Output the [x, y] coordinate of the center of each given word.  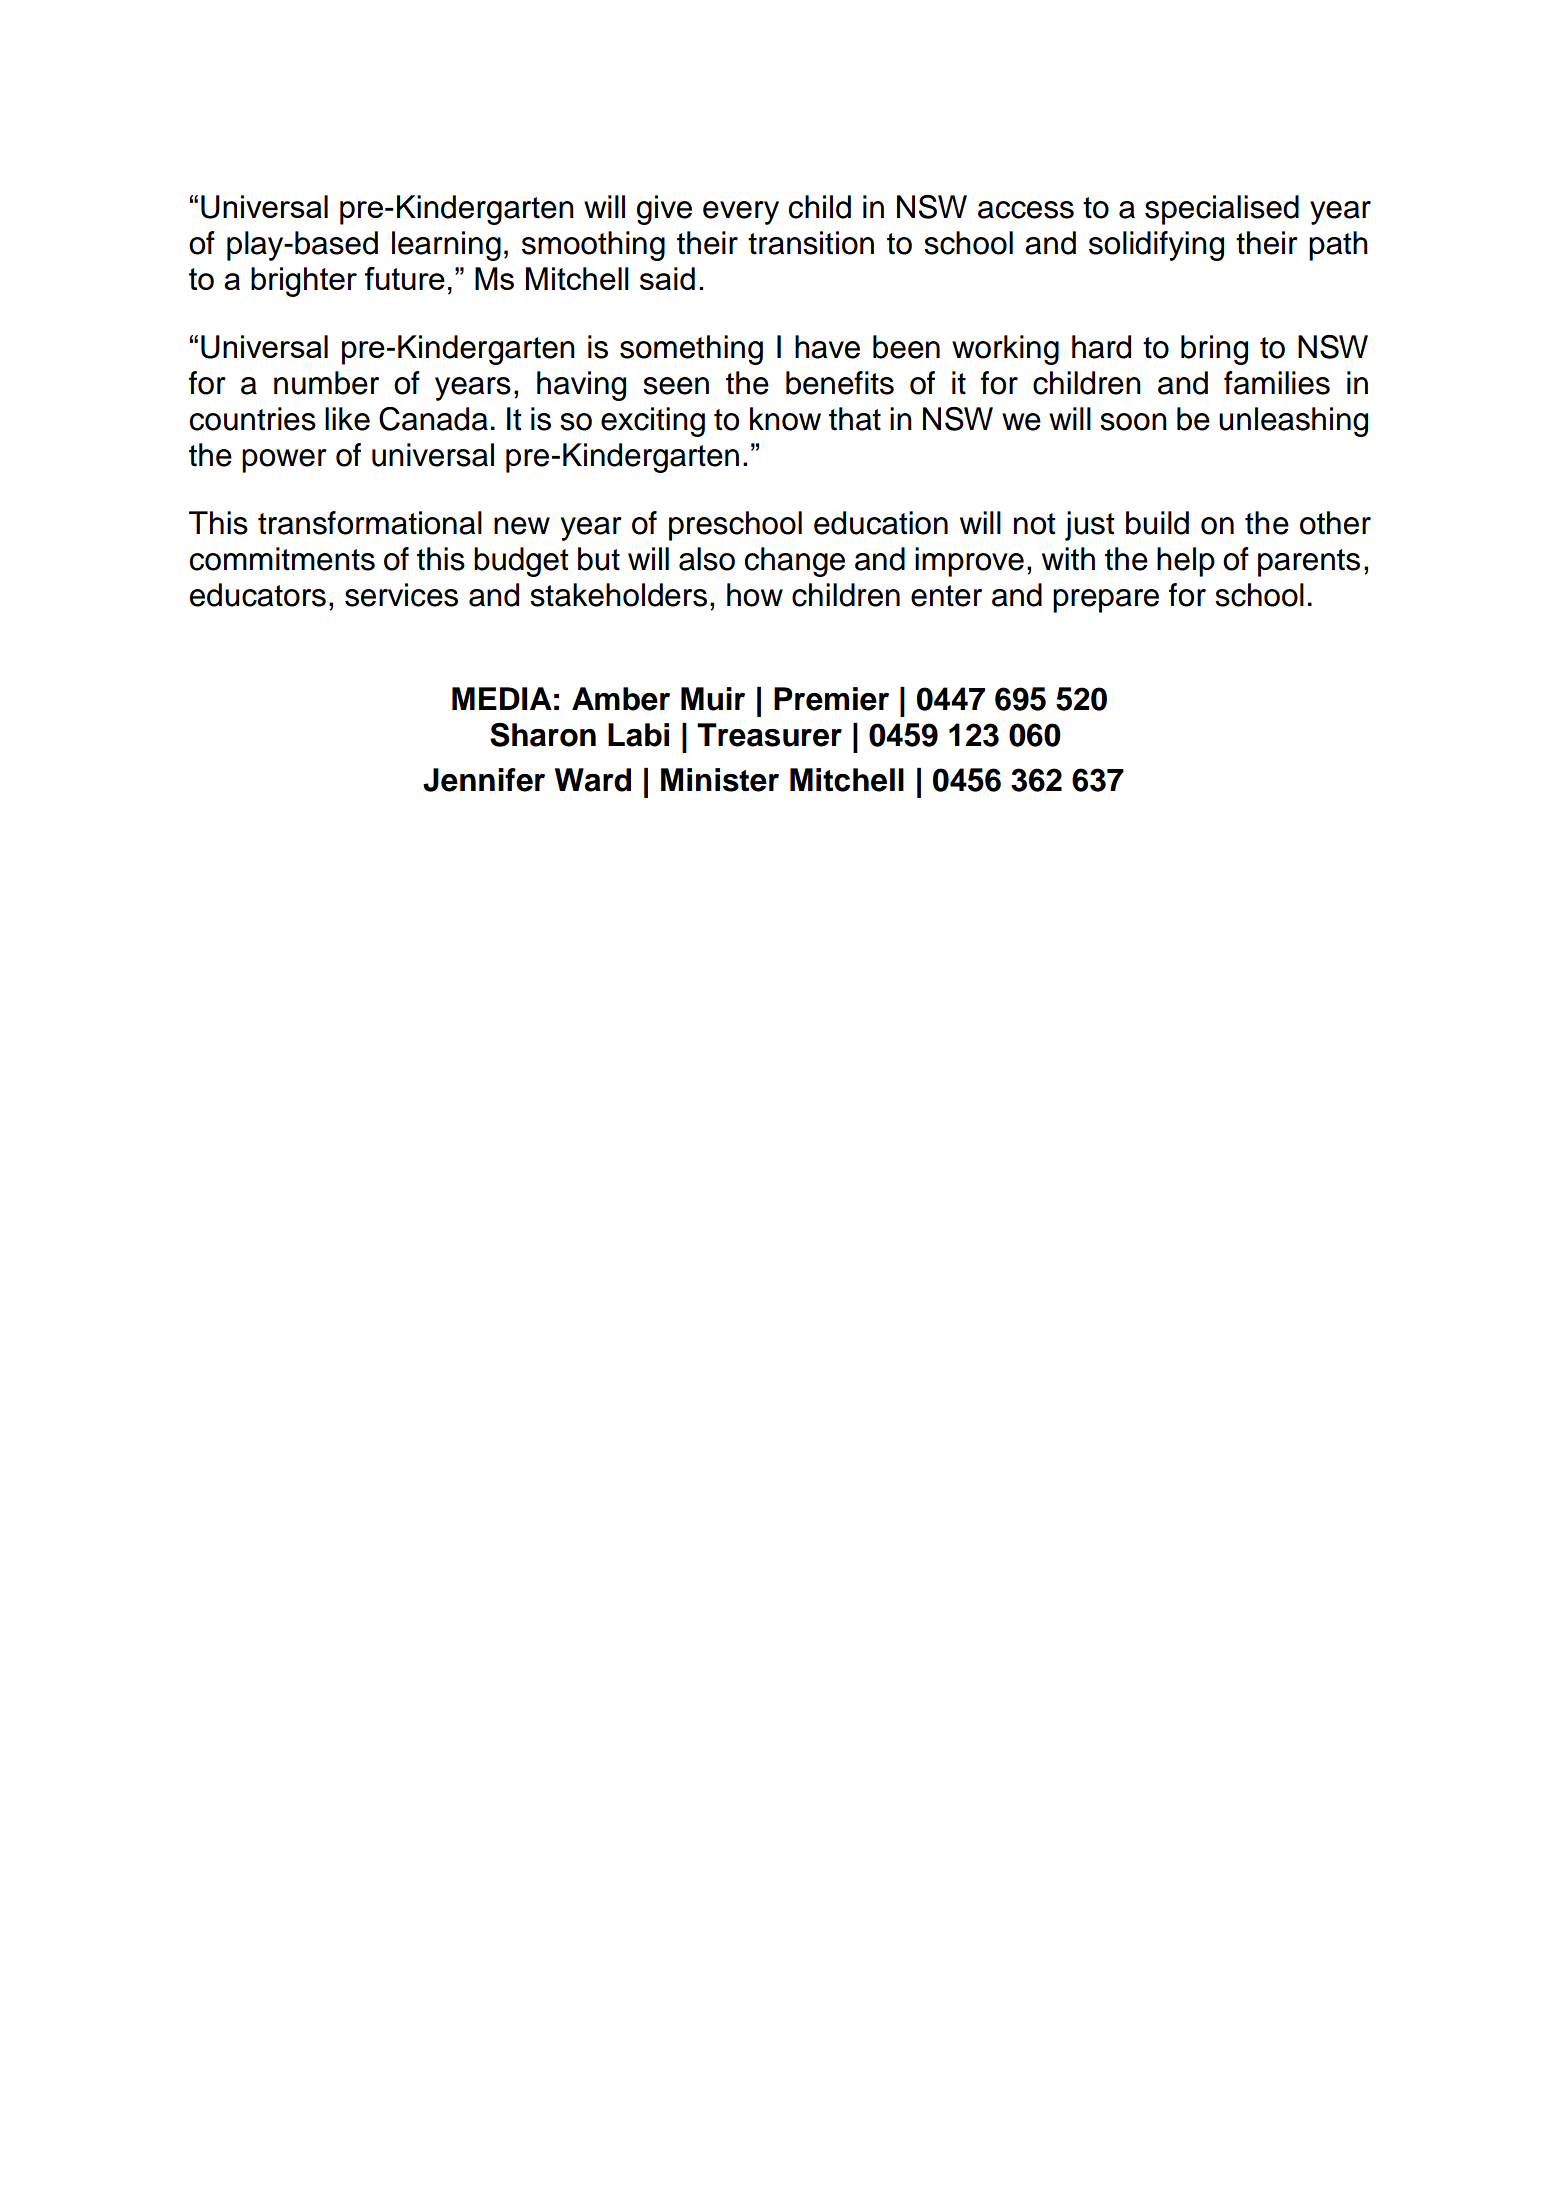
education [881, 523]
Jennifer [484, 780]
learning [446, 246]
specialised [1222, 210]
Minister [720, 780]
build [1157, 523]
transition [811, 243]
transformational [370, 523]
